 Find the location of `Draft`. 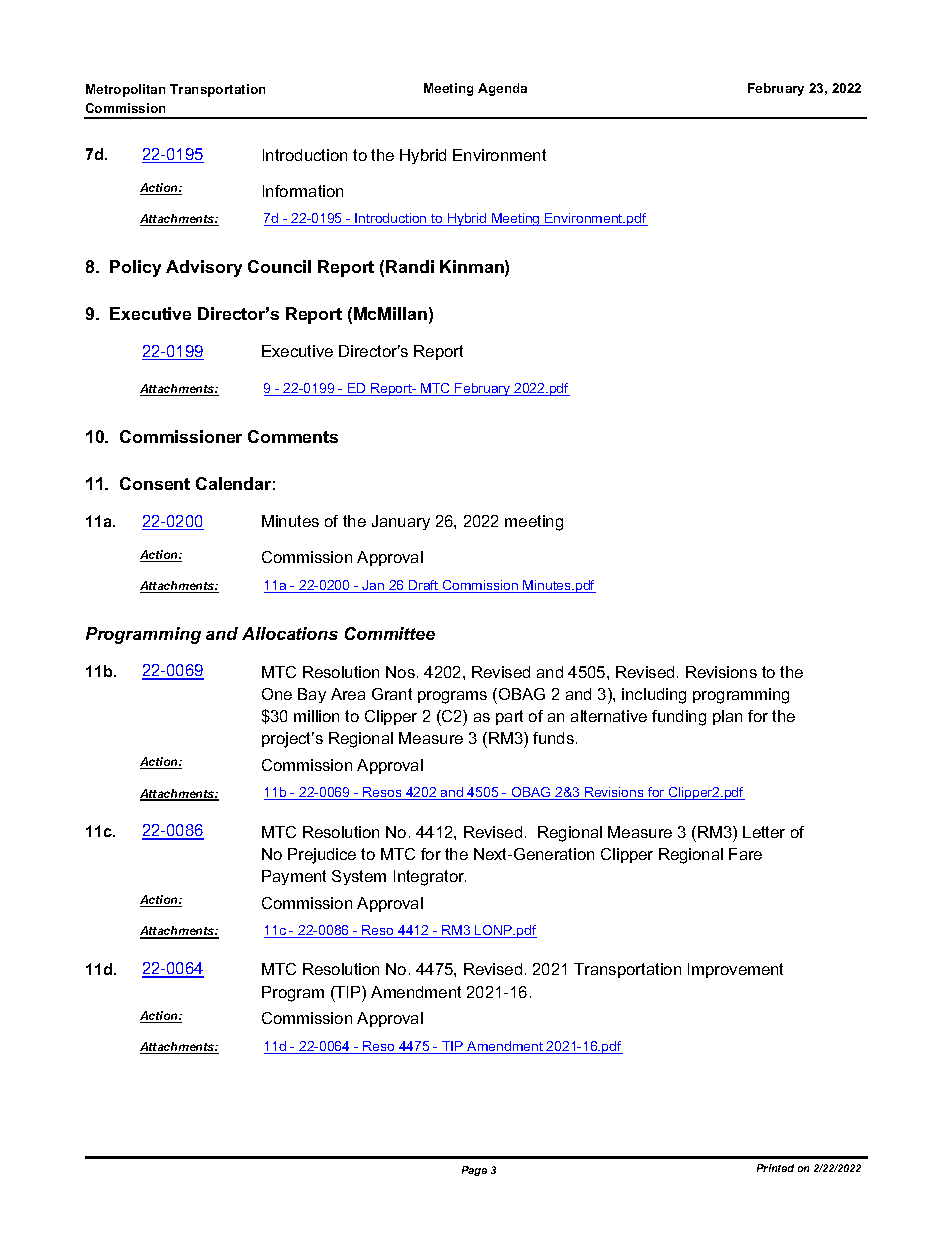

Draft is located at coordinates (424, 586).
